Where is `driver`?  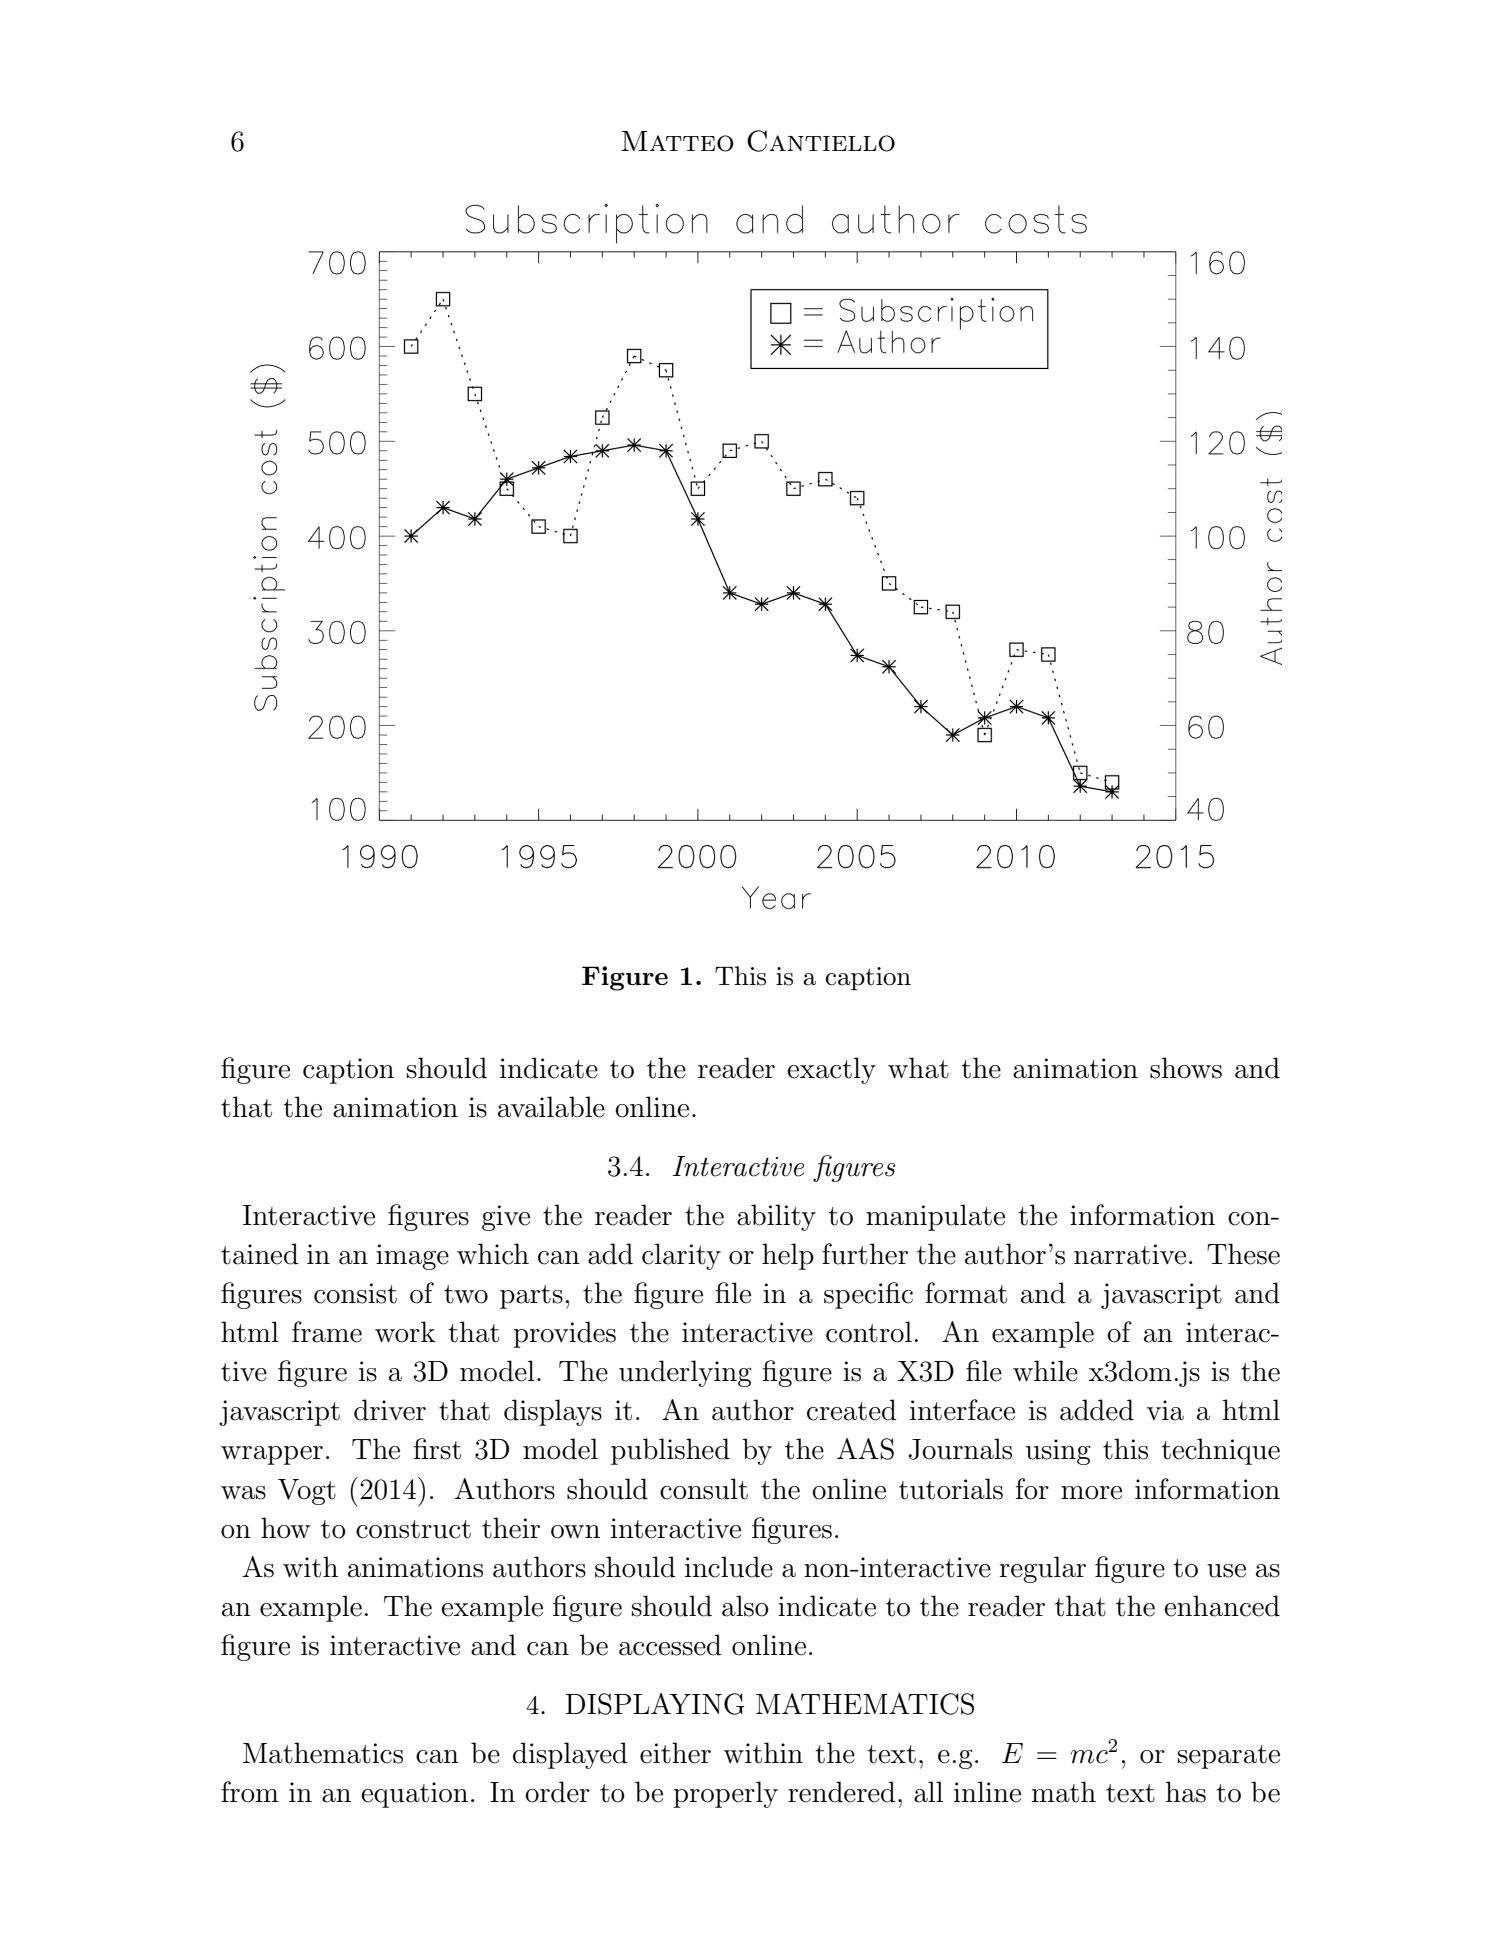
driver is located at coordinates (390, 1410).
